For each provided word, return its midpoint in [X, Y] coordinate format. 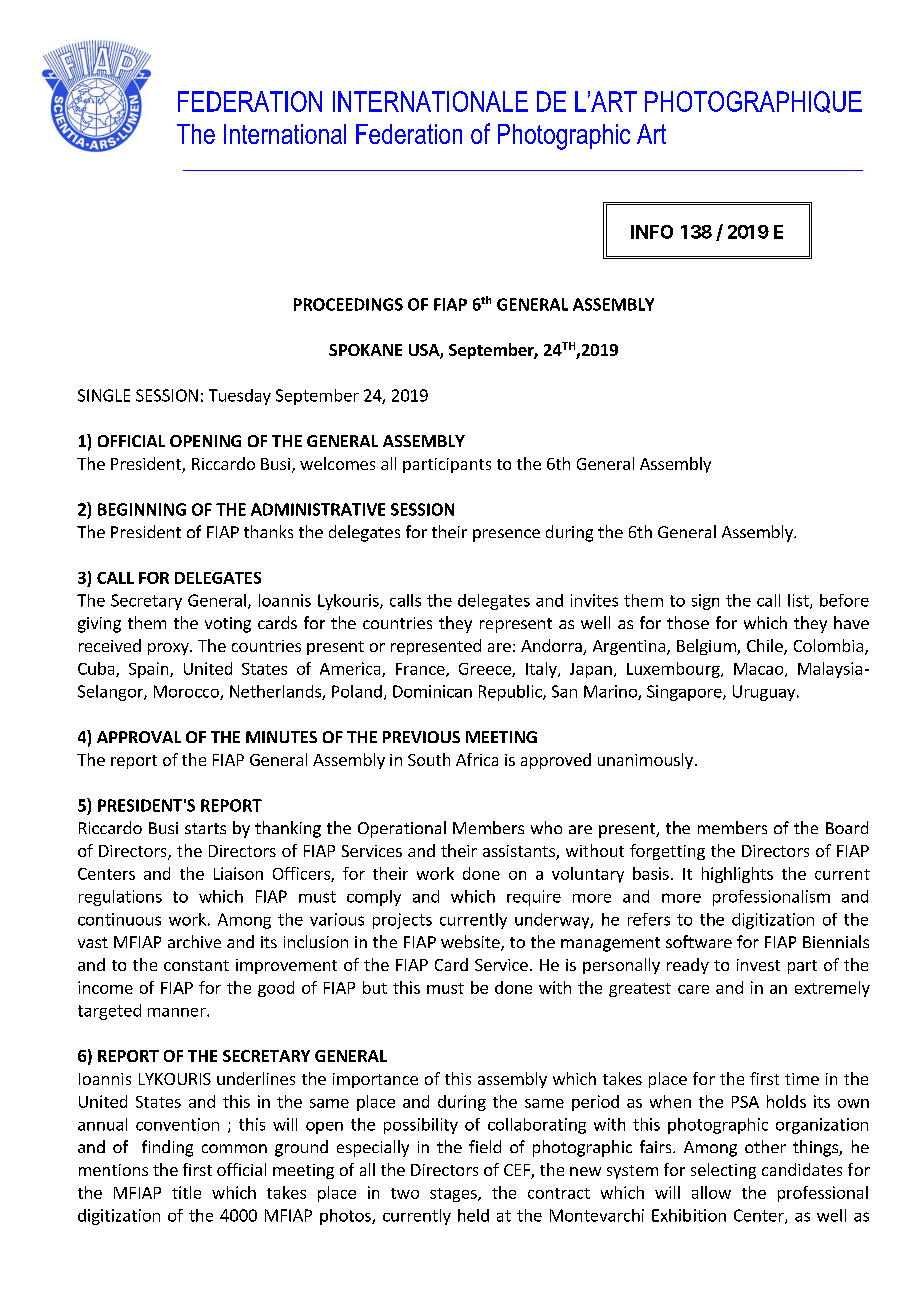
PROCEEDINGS [348, 304]
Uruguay [765, 693]
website [471, 943]
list [799, 601]
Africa [477, 759]
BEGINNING [142, 509]
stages [454, 1195]
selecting [723, 1171]
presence [506, 535]
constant [196, 965]
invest [758, 965]
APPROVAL [139, 737]
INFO [652, 232]
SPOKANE [365, 350]
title [186, 1192]
